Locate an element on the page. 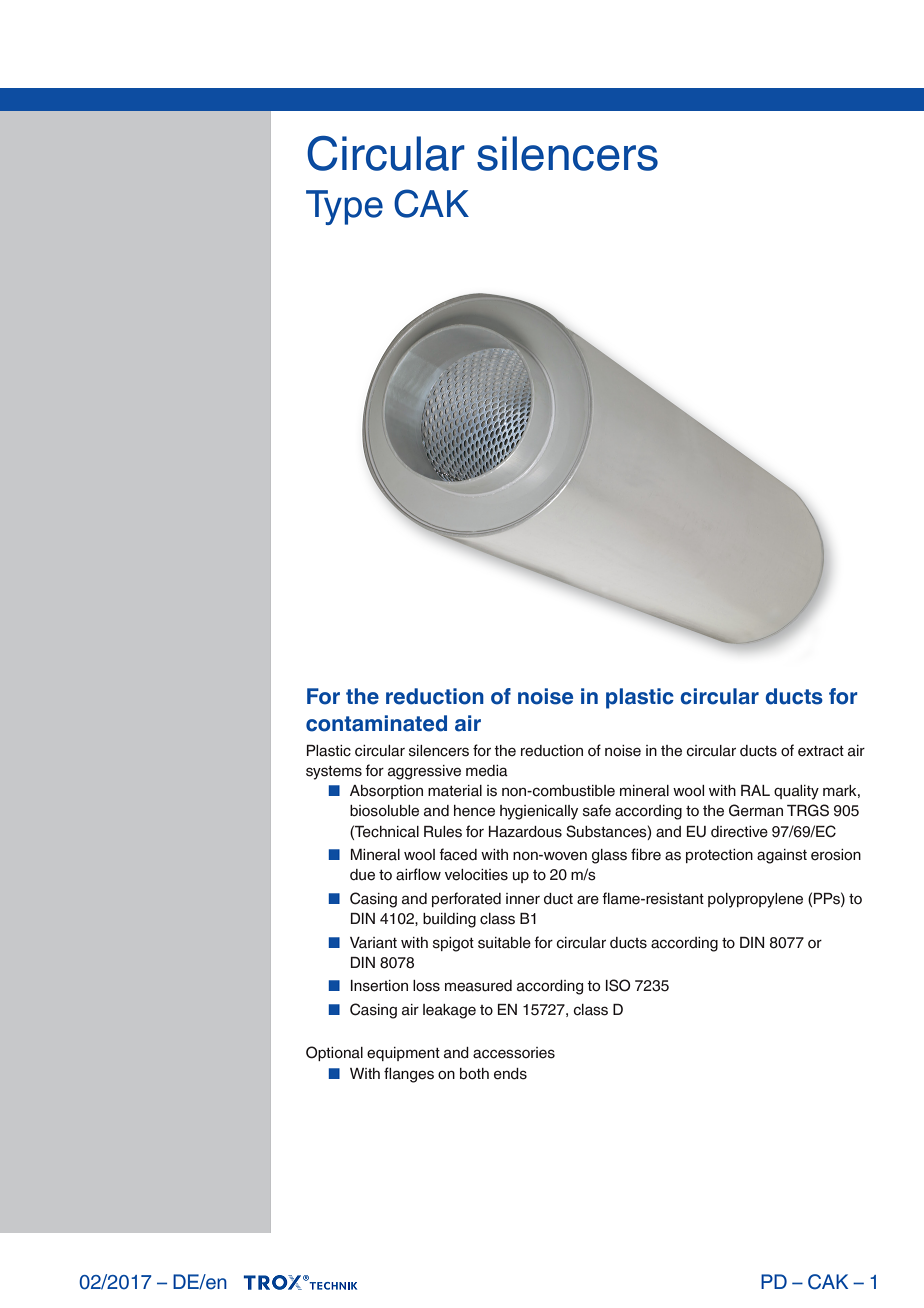  contaminated is located at coordinates (376, 723).
